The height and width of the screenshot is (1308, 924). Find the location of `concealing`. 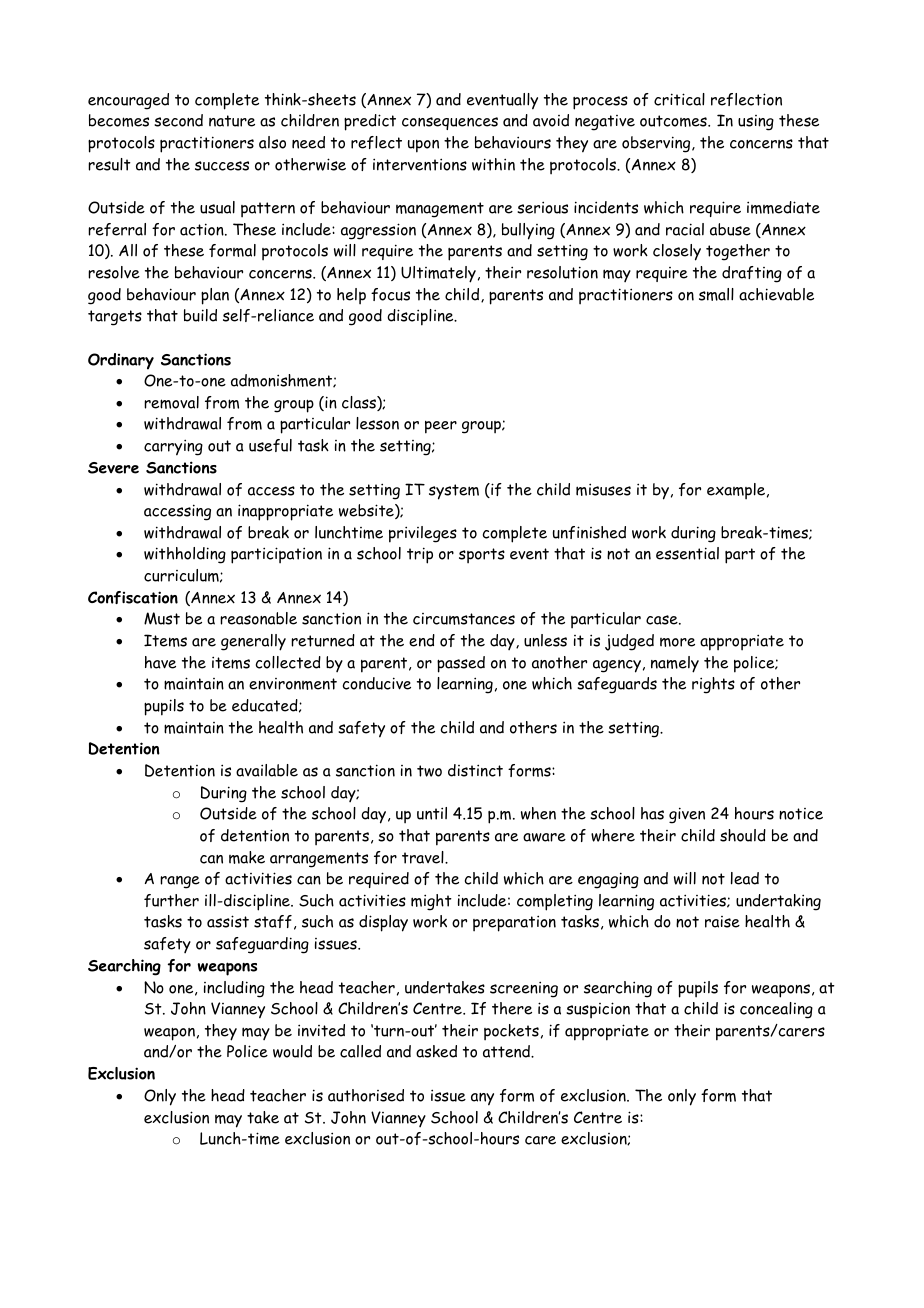

concealing is located at coordinates (776, 1010).
